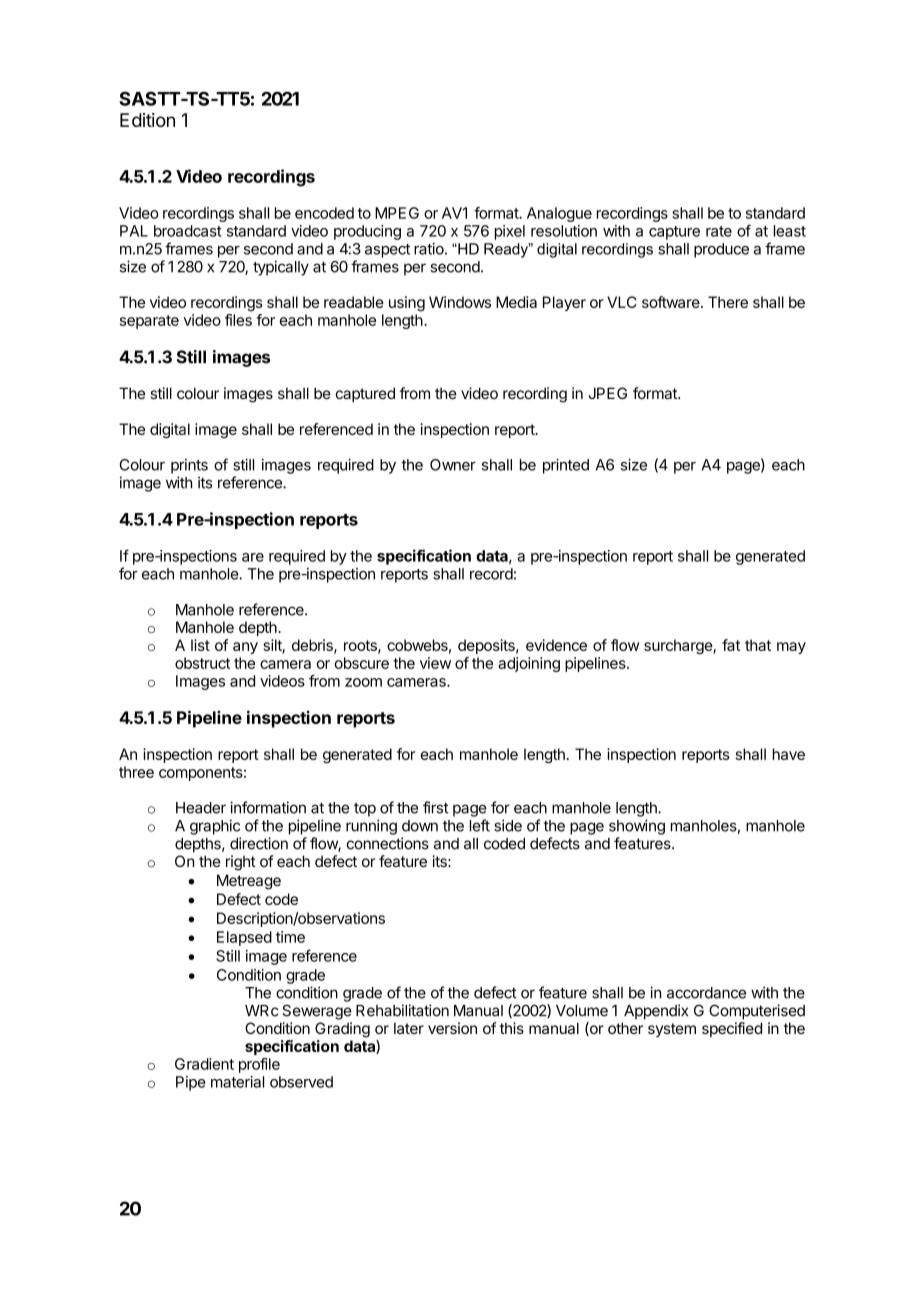  I want to click on specified, so click(732, 1029).
